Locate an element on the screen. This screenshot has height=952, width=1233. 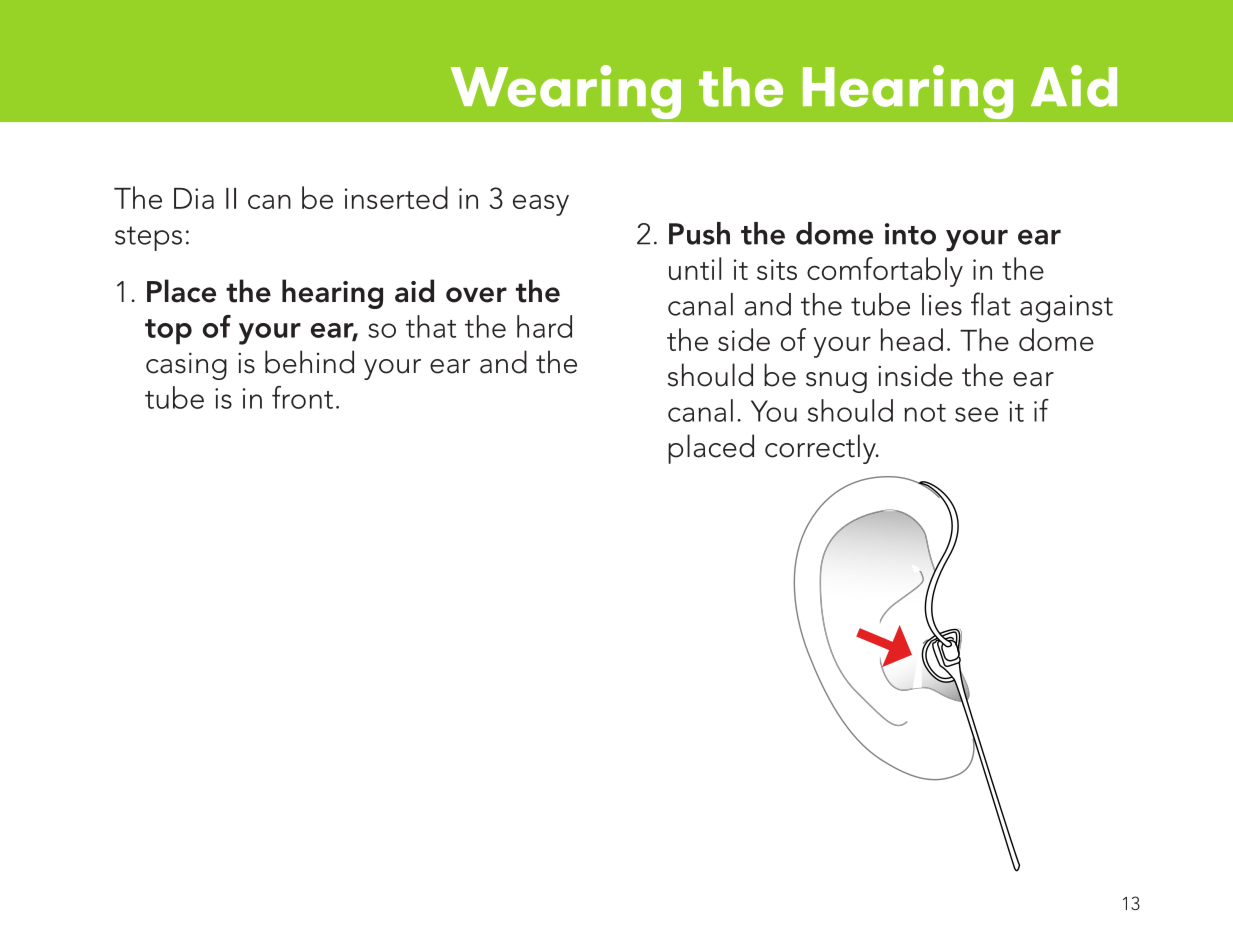
see is located at coordinates (976, 414).
